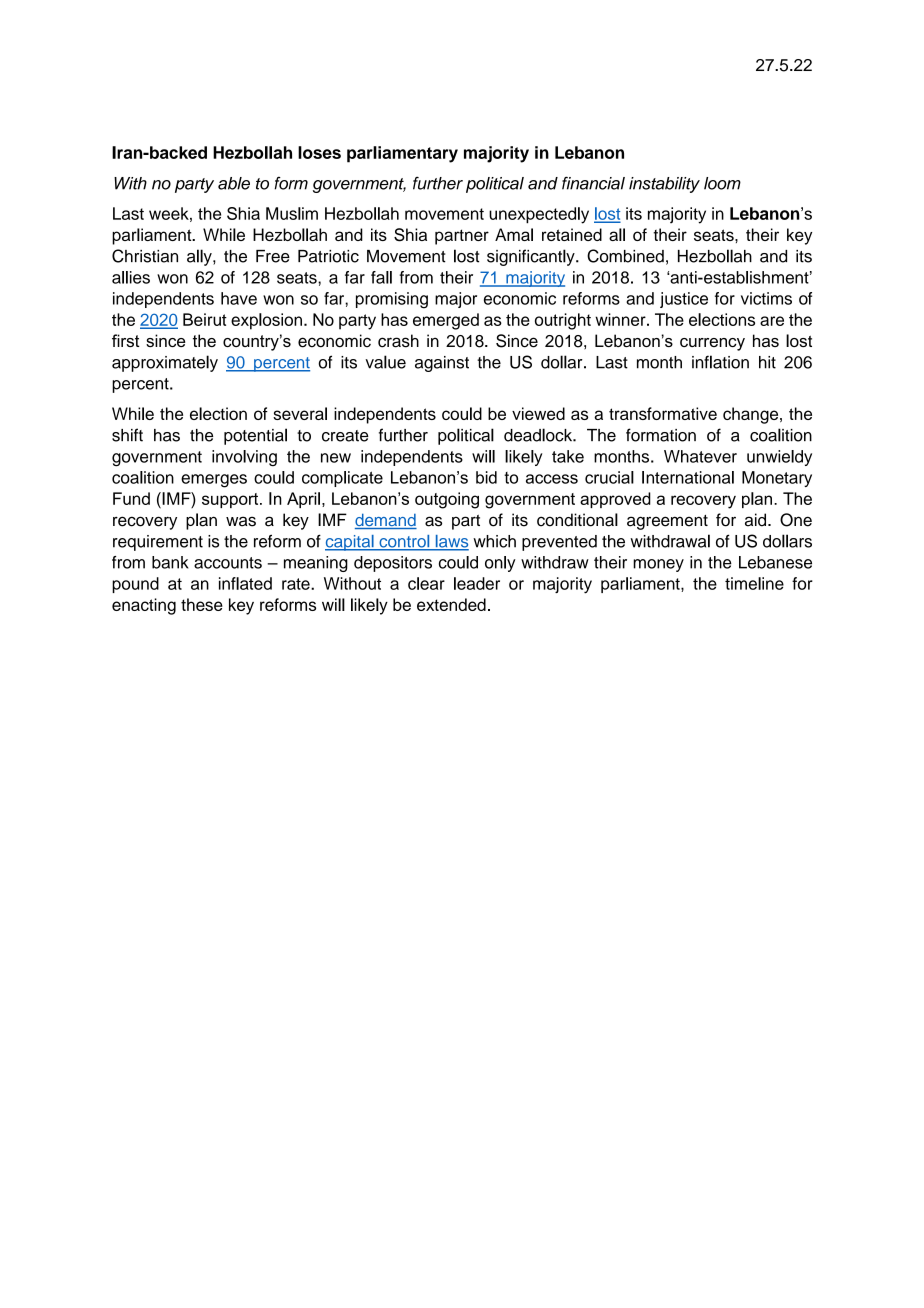 This page has width=924, height=1308. Describe the element at coordinates (446, 321) in the page. I see `emerged` at that location.
